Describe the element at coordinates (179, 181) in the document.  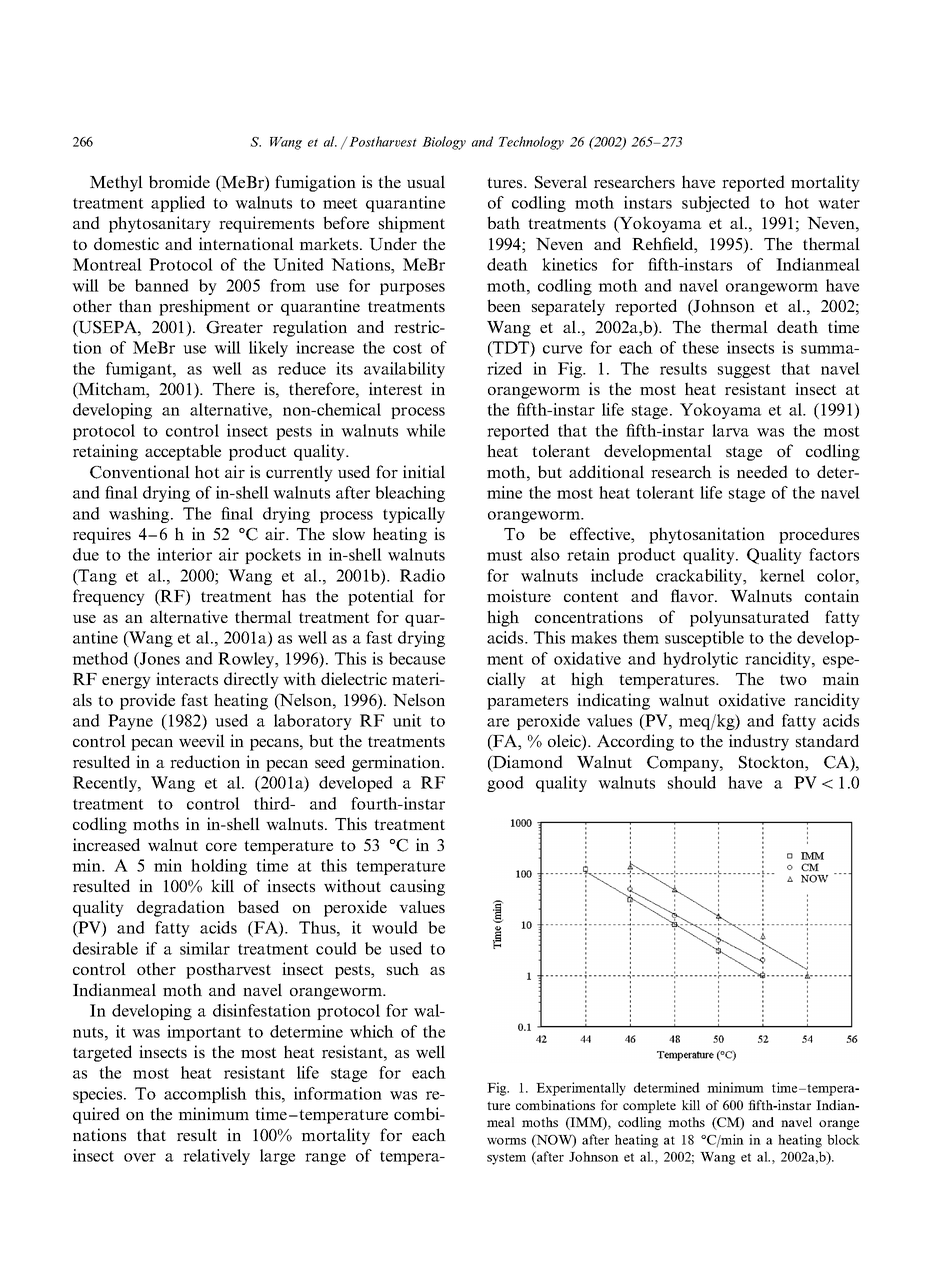
I see `bromide` at that location.
